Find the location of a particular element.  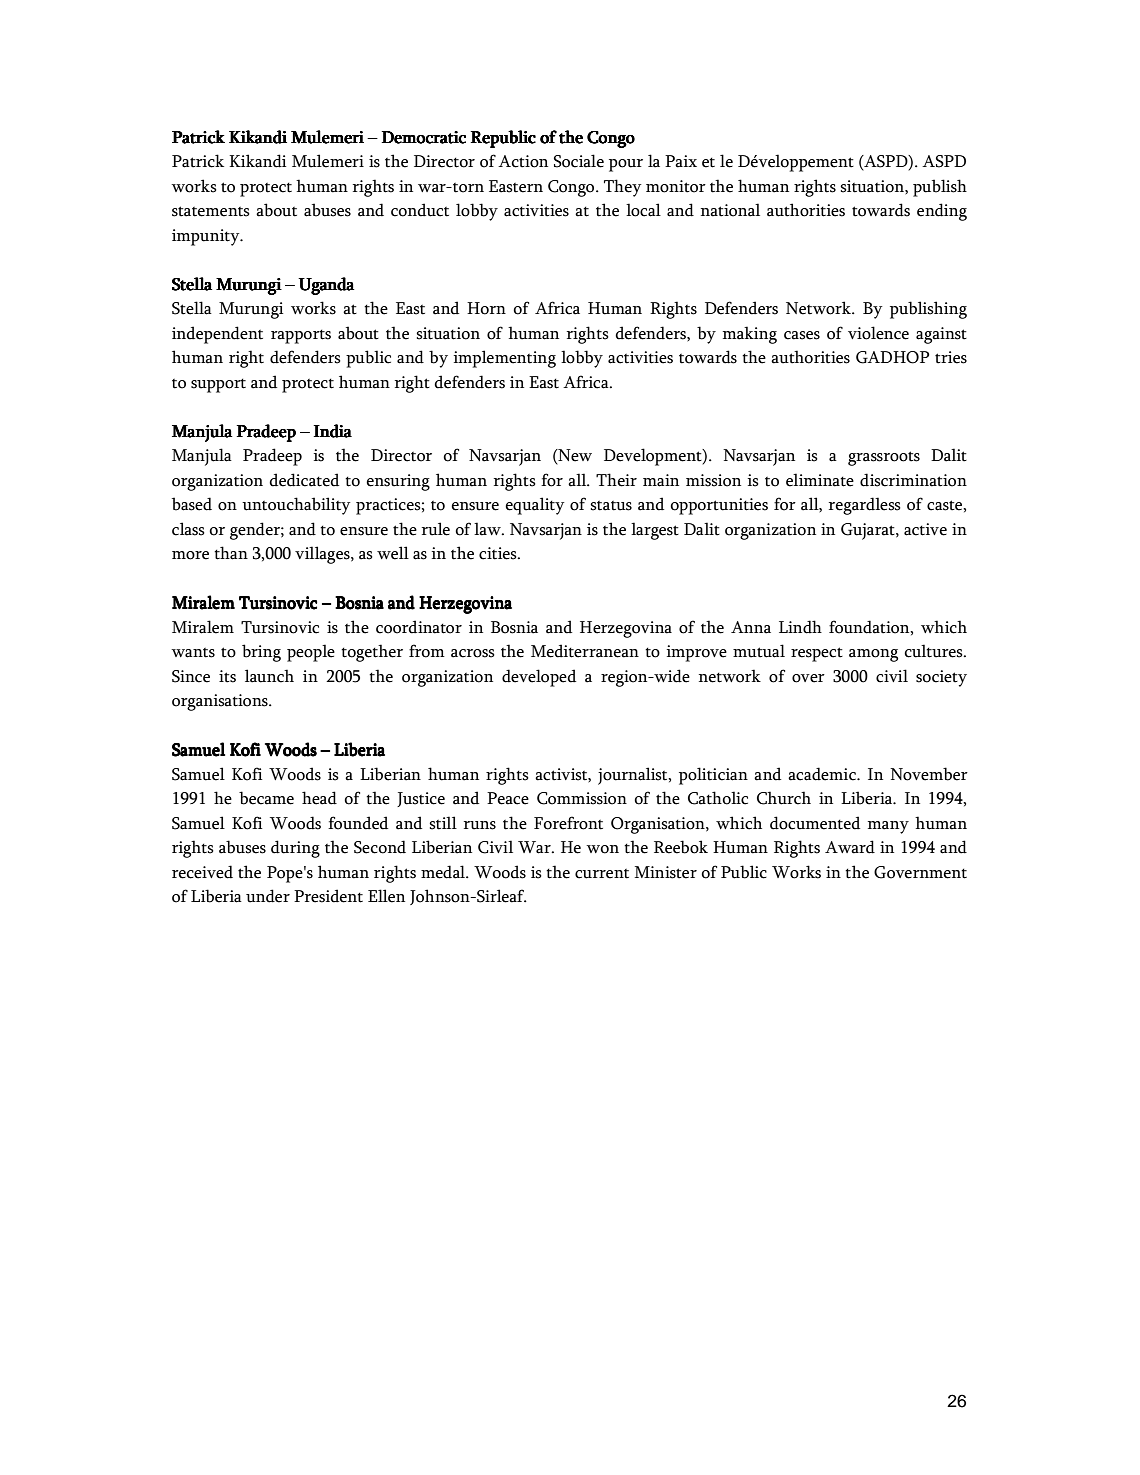

statements is located at coordinates (211, 211).
